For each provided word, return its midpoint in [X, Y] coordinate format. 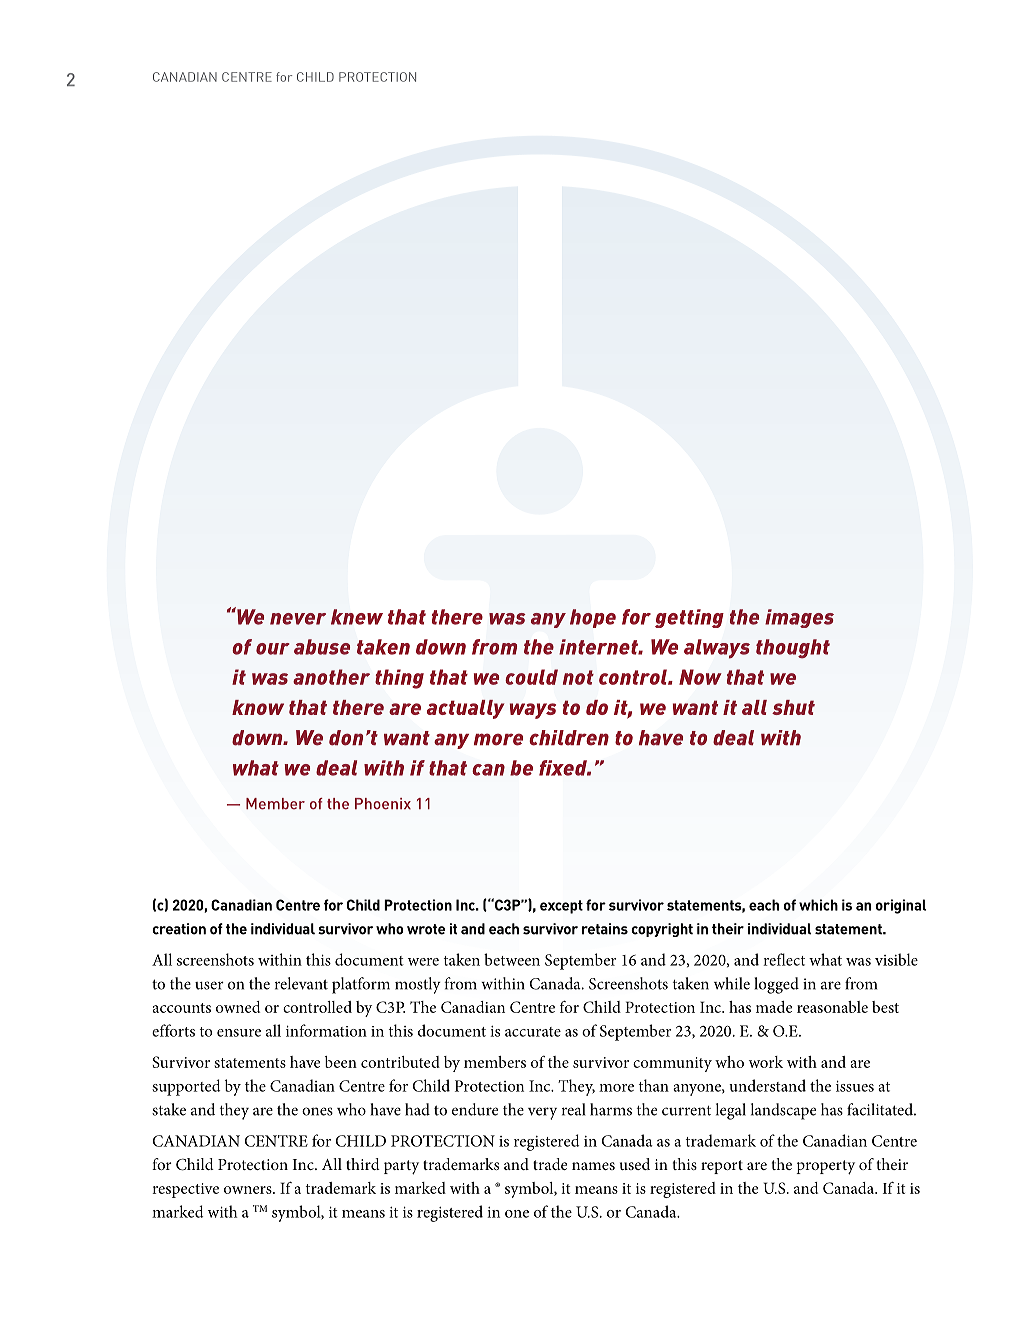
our [273, 649]
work [766, 1062]
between [512, 959]
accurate [533, 1032]
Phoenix [383, 804]
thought [793, 648]
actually [466, 709]
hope [593, 618]
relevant [301, 983]
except [561, 907]
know [258, 707]
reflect [784, 959]
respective [185, 1190]
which [818, 905]
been [341, 1062]
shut [793, 707]
